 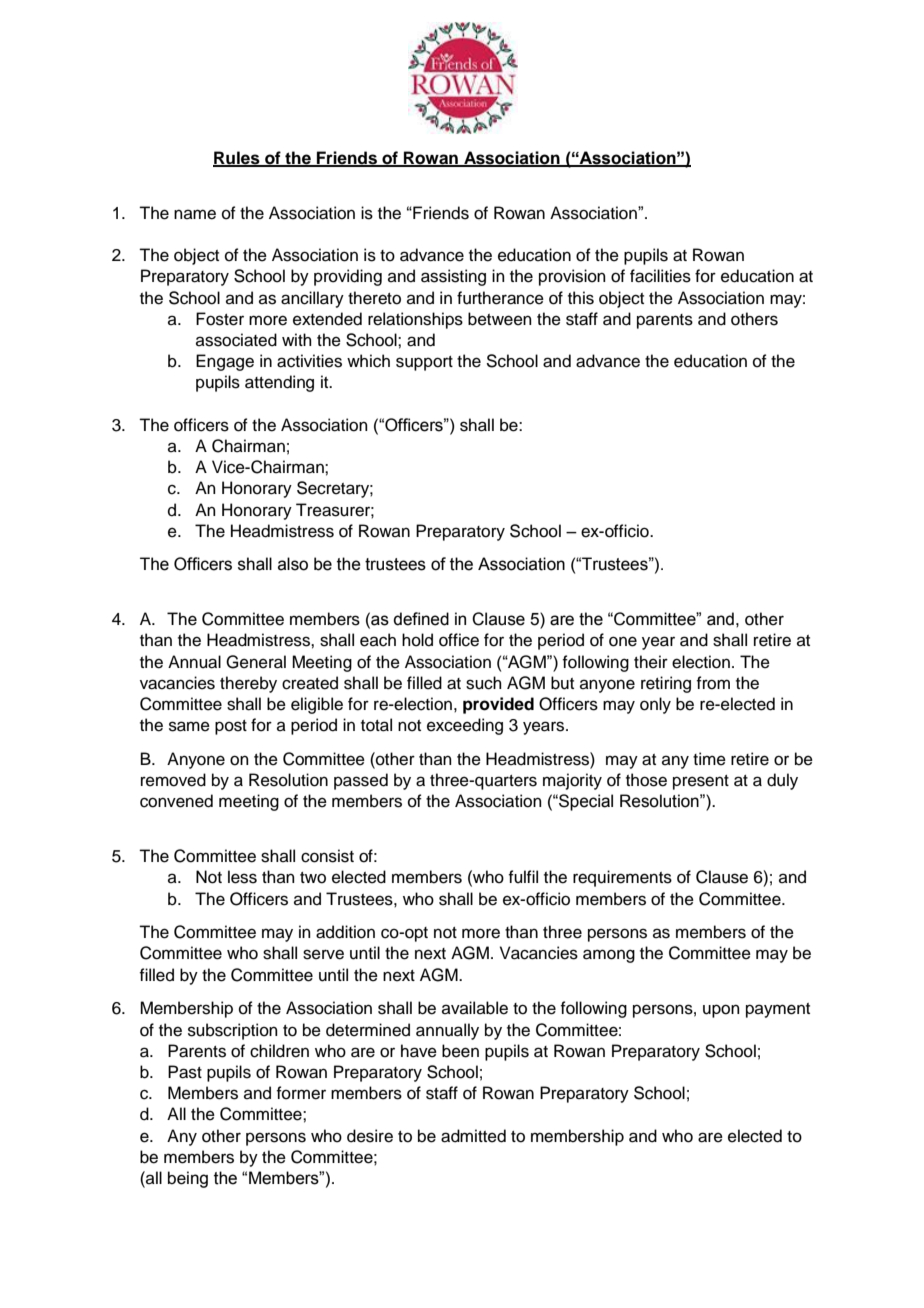 I want to click on upon, so click(x=721, y=1011).
